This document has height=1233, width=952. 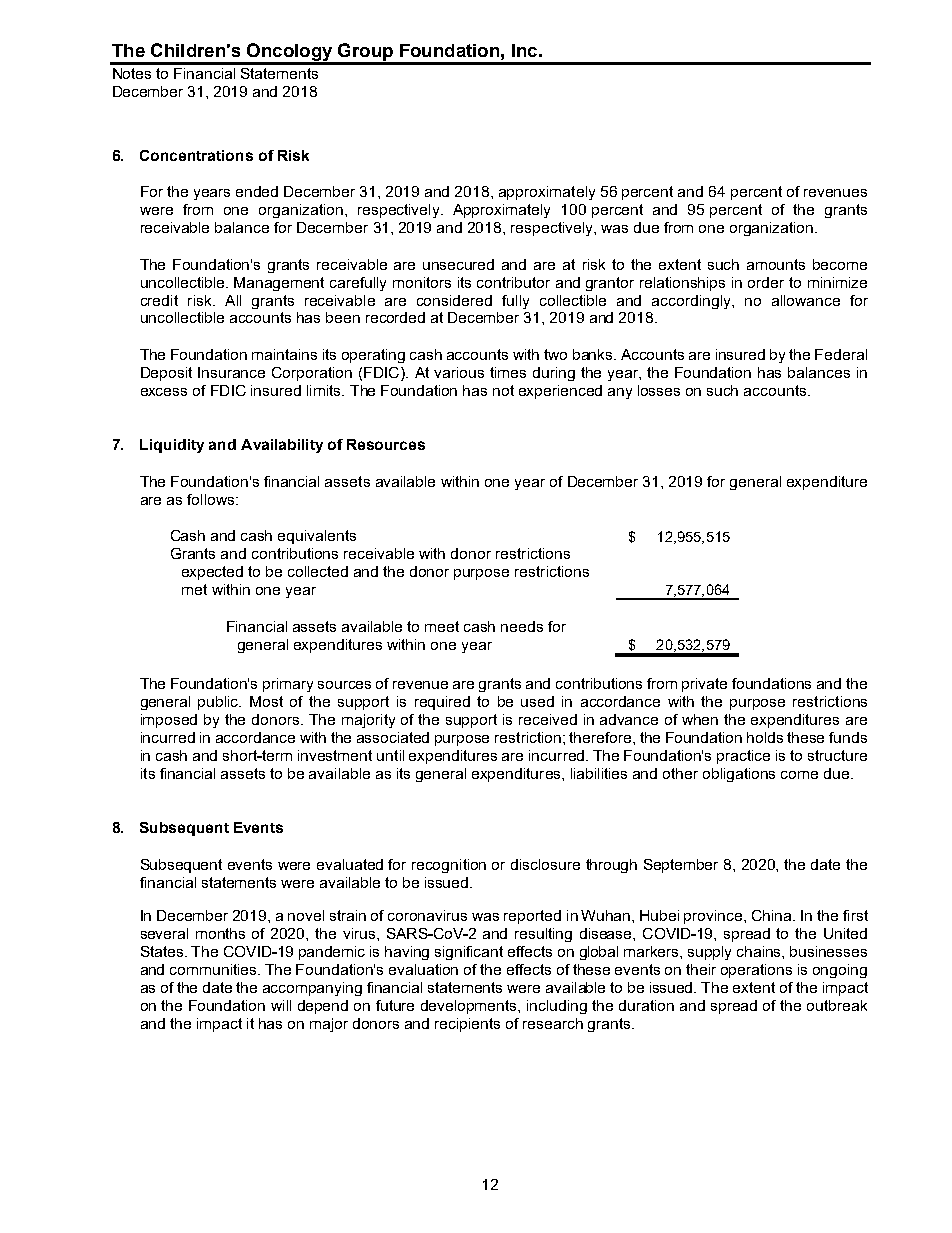 I want to click on Federal, so click(x=841, y=354).
